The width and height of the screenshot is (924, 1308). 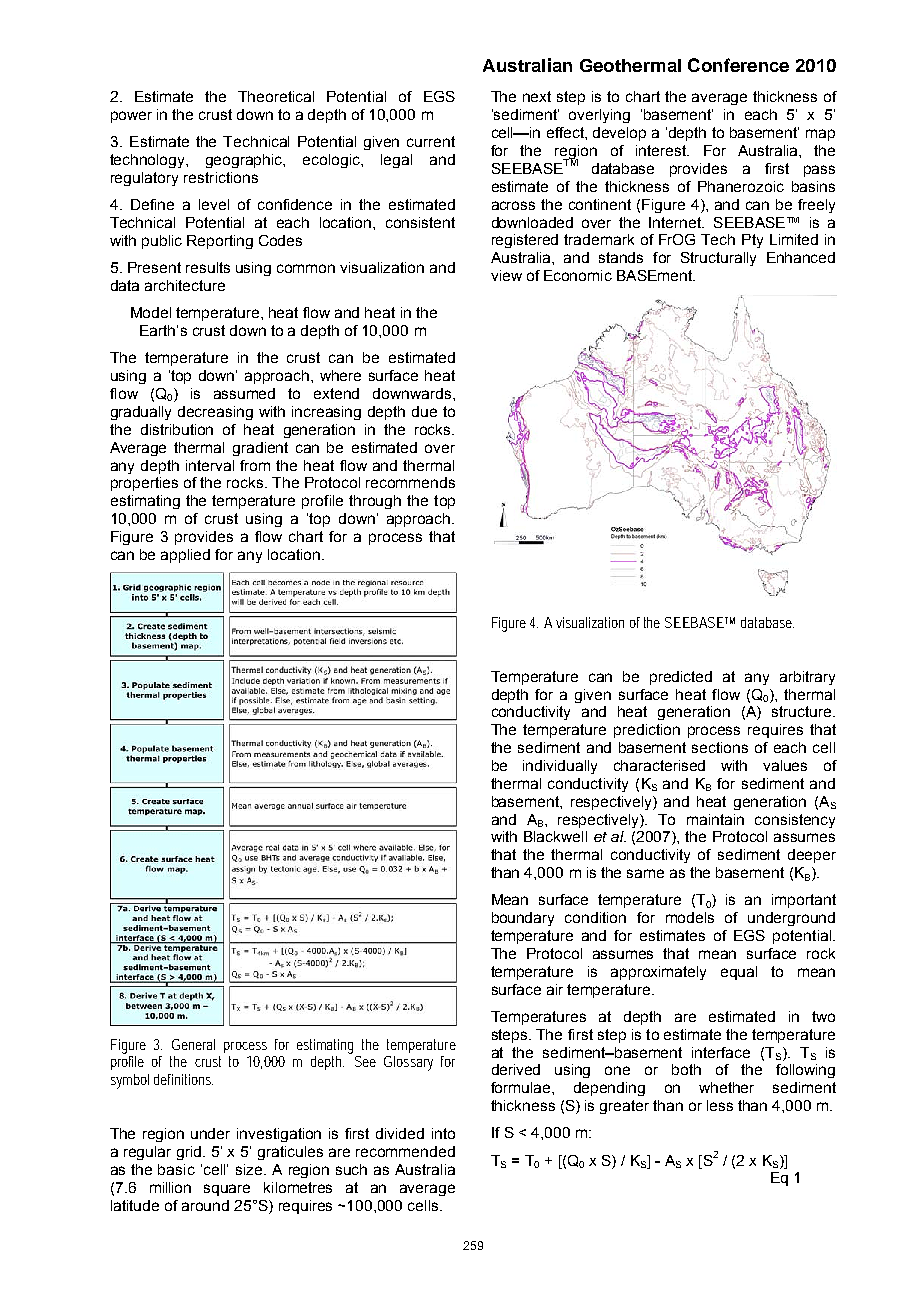 What do you see at coordinates (210, 465) in the screenshot?
I see `interval` at bounding box center [210, 465].
